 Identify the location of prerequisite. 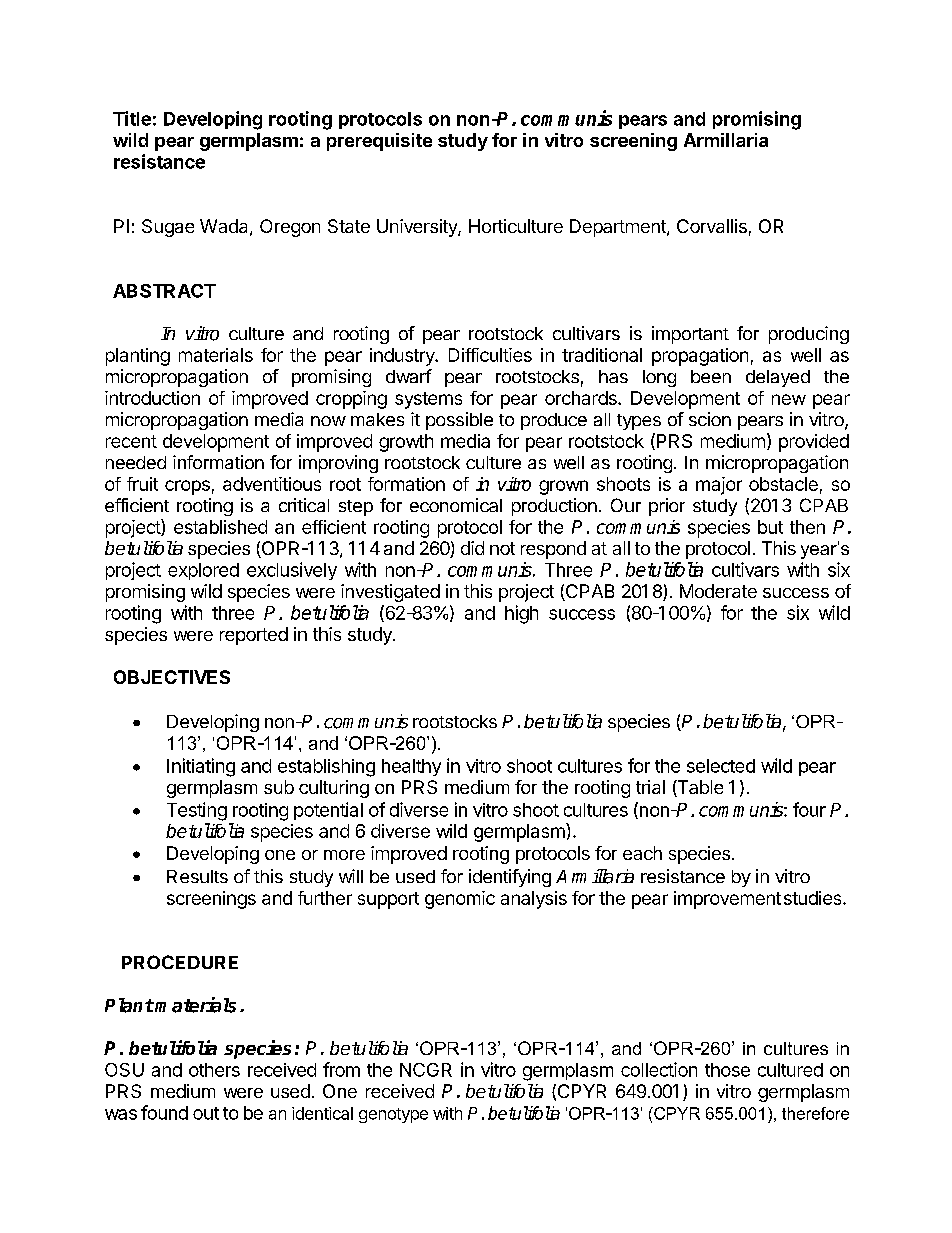
(379, 142).
